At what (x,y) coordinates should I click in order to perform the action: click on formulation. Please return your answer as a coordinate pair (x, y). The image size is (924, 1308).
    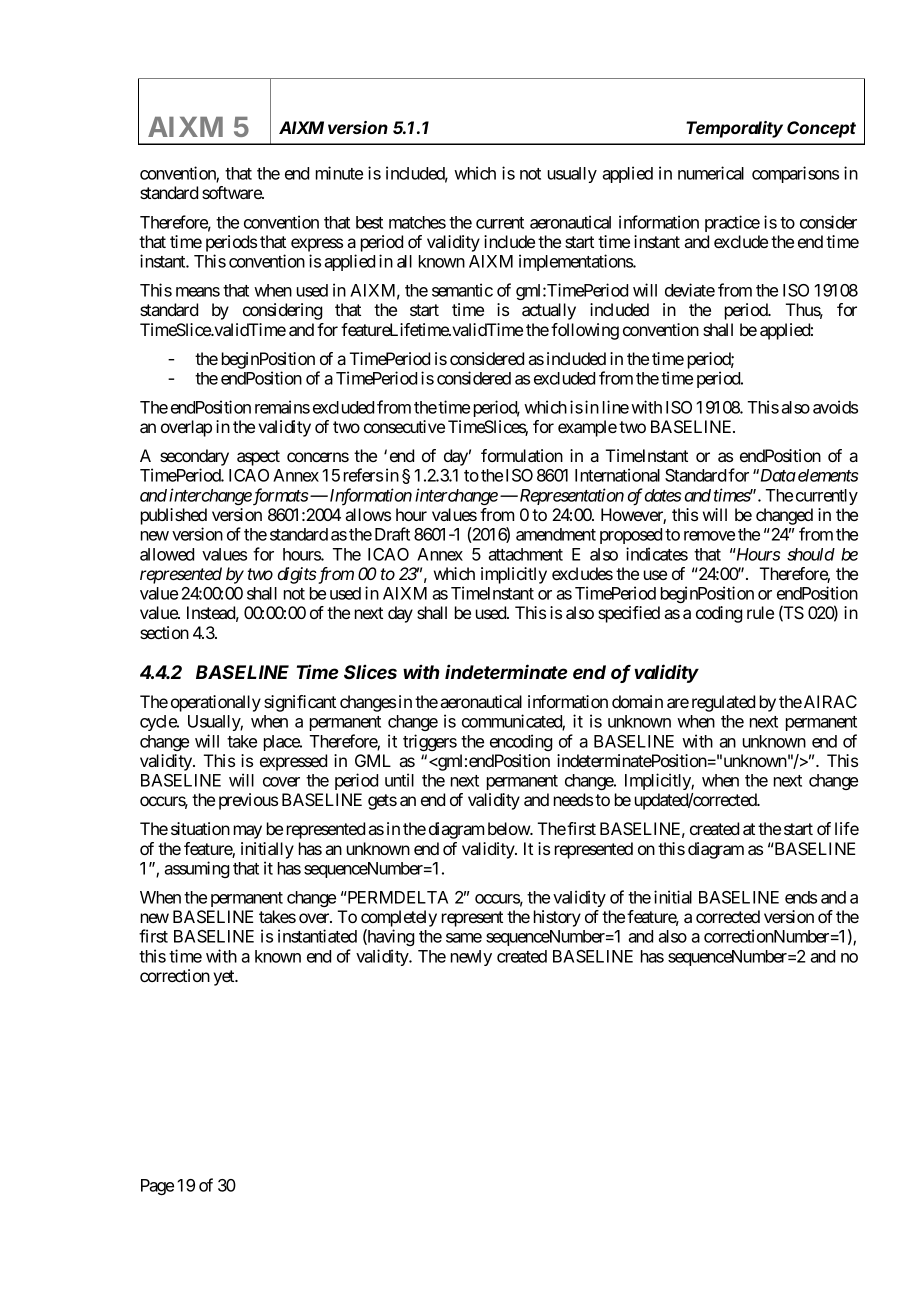
    Looking at the image, I should click on (522, 455).
